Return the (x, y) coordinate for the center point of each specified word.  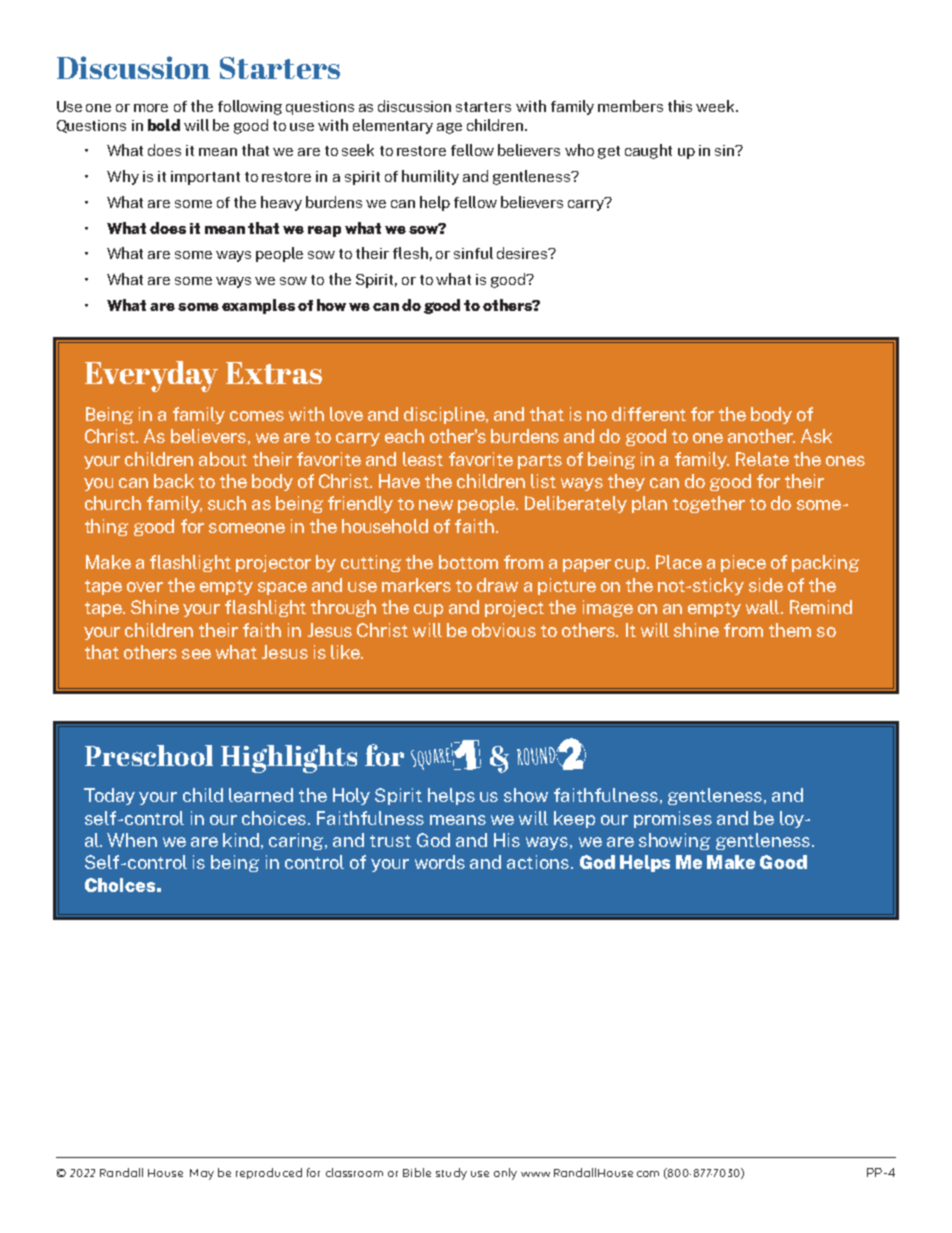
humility (430, 177)
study (451, 1174)
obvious (504, 630)
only (505, 1174)
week (716, 106)
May (202, 1174)
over (145, 587)
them (790, 630)
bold (164, 125)
